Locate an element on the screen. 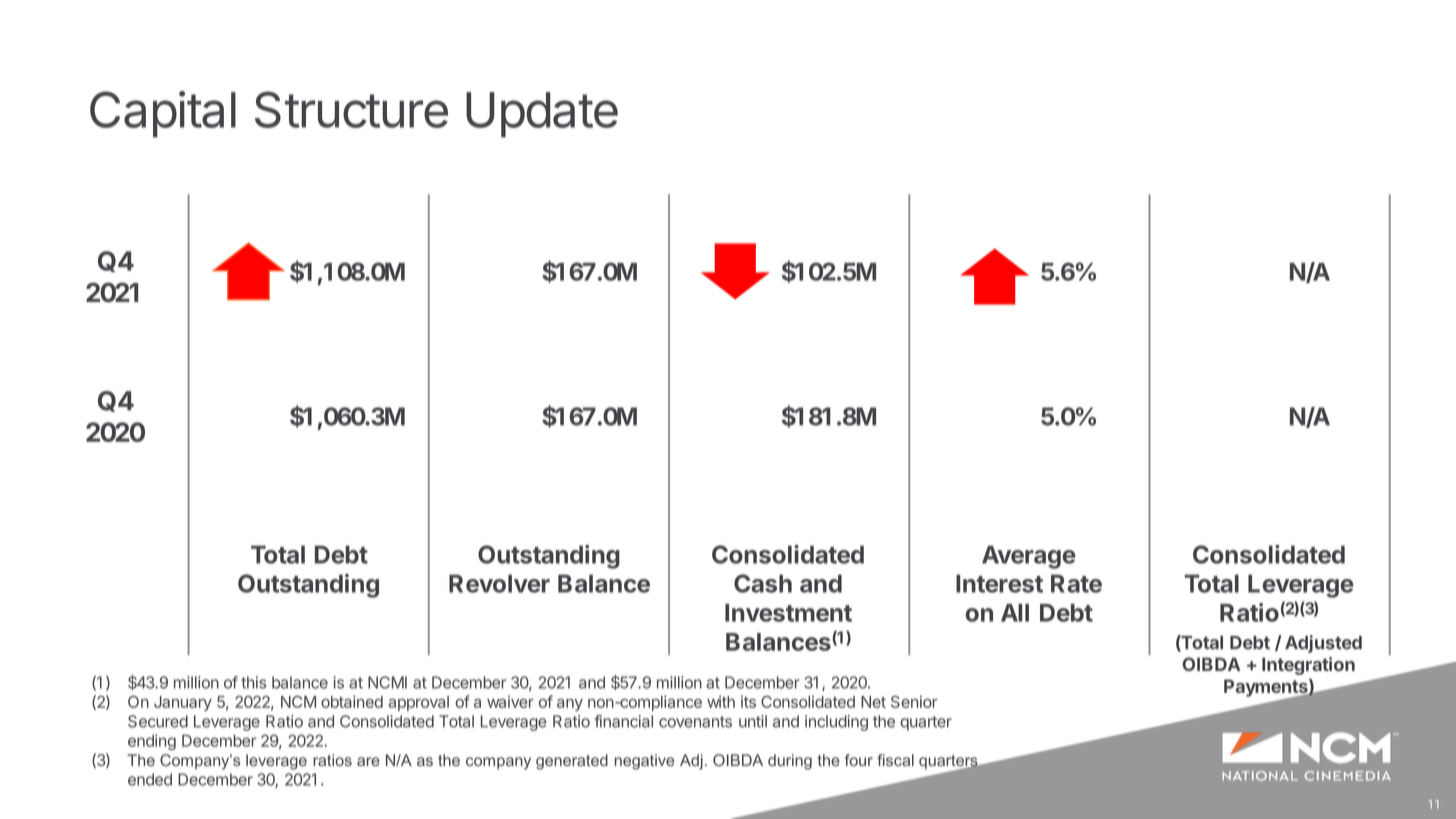  Cash is located at coordinates (763, 583).
